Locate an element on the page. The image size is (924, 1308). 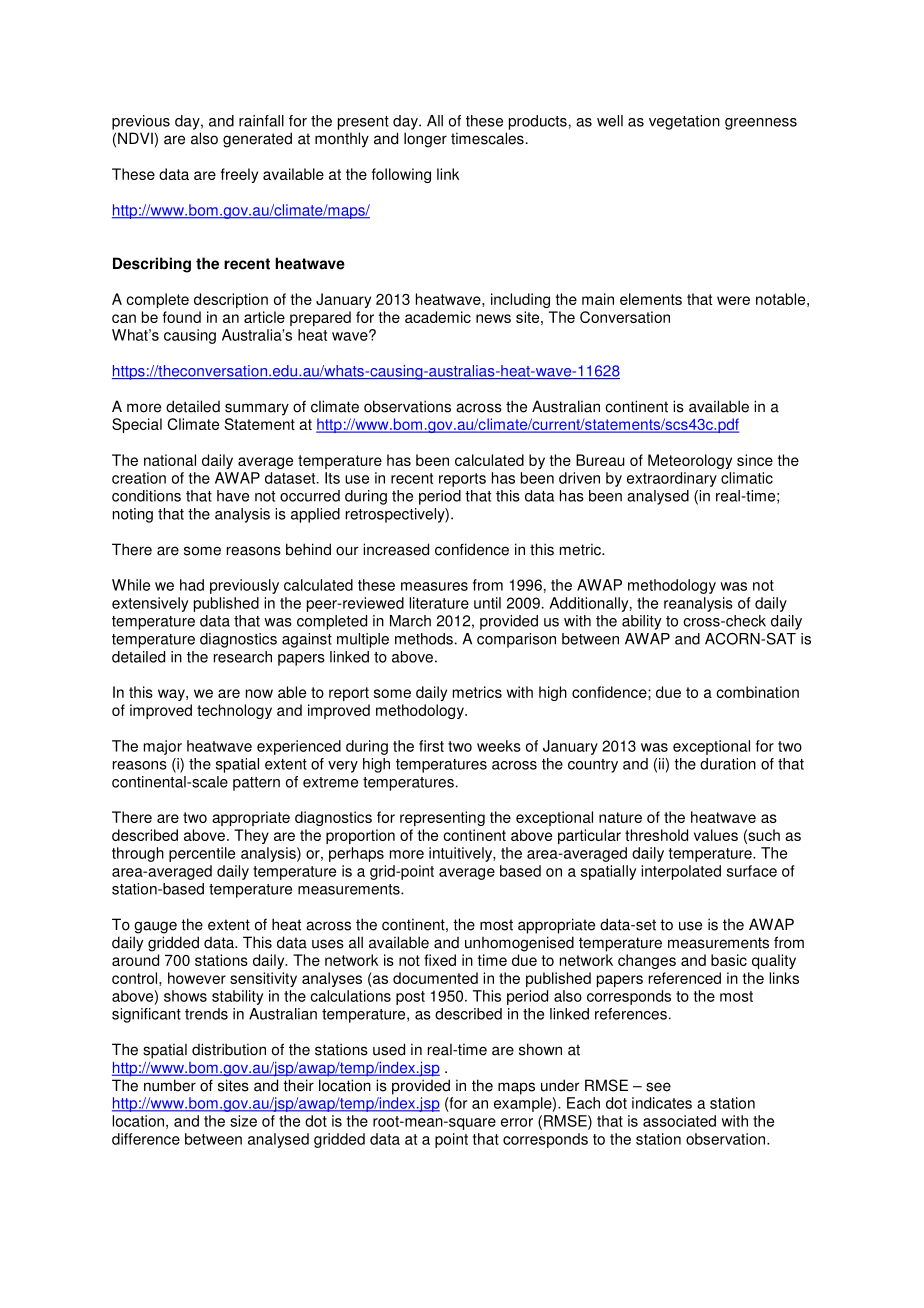
first is located at coordinates (431, 746).
